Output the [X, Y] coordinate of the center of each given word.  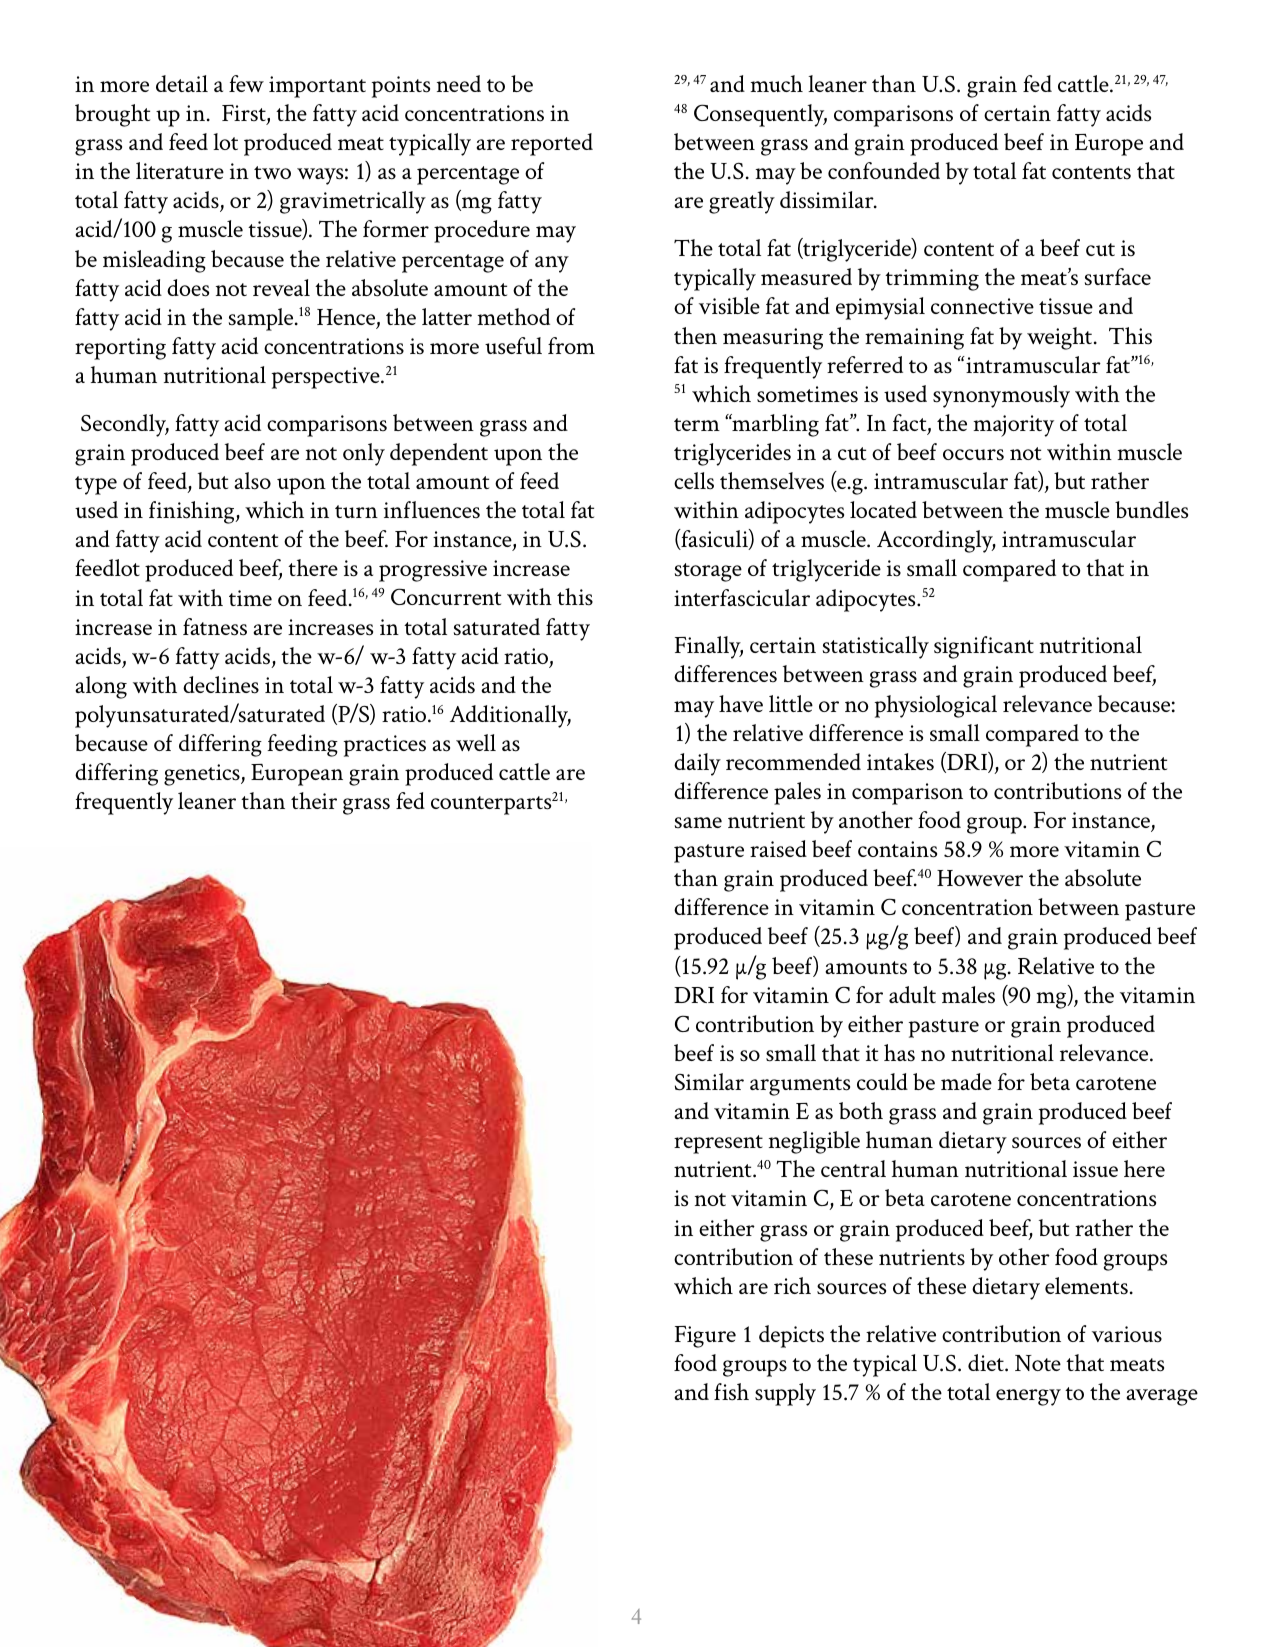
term [697, 424]
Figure [705, 1337]
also [252, 481]
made [966, 1081]
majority [1013, 426]
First [245, 114]
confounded [884, 170]
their [314, 800]
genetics [203, 775]
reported [552, 144]
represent [718, 1144]
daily [697, 764]
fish [731, 1392]
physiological [935, 706]
